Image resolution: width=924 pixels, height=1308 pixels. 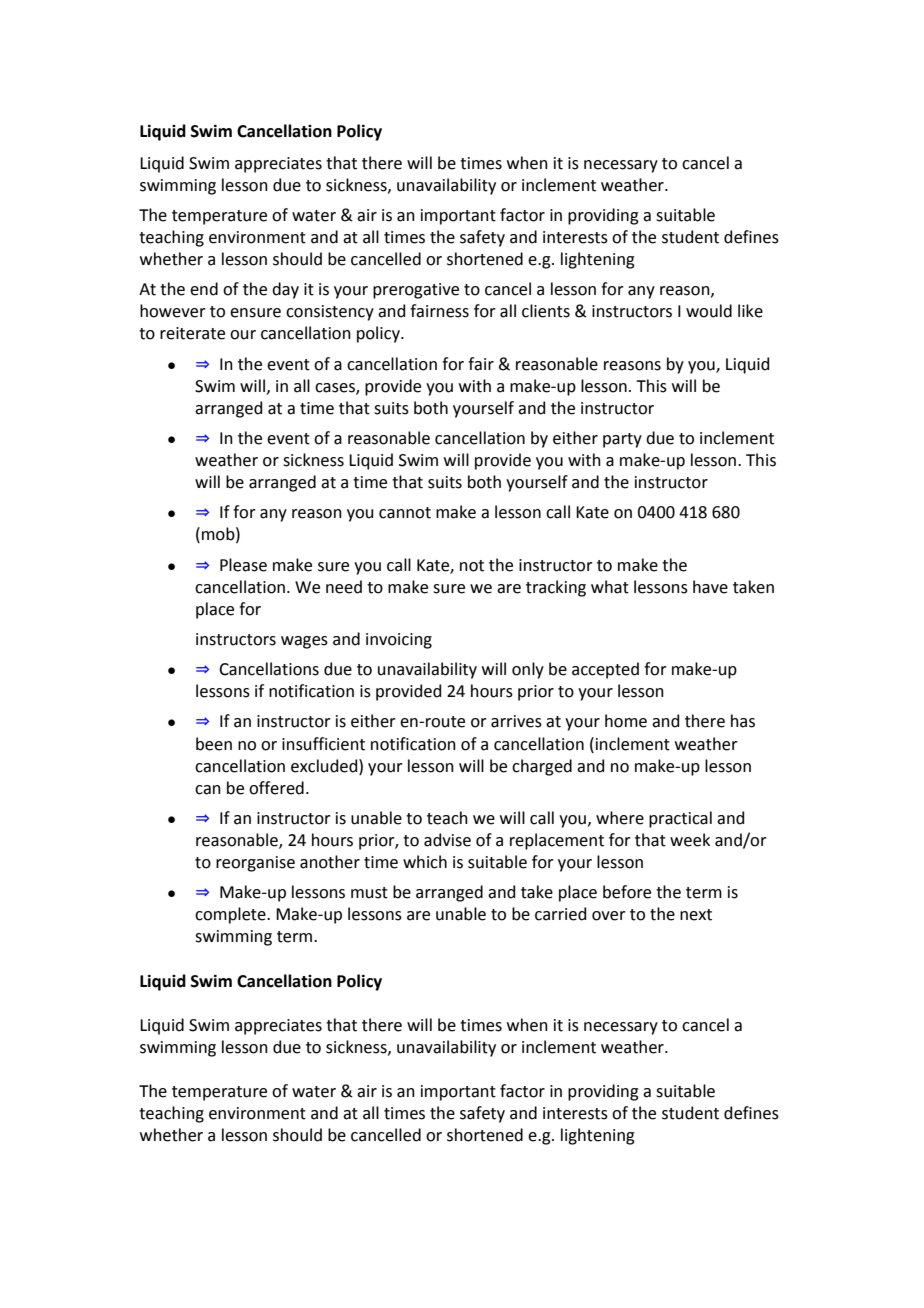 What do you see at coordinates (710, 587) in the page?
I see `have` at bounding box center [710, 587].
